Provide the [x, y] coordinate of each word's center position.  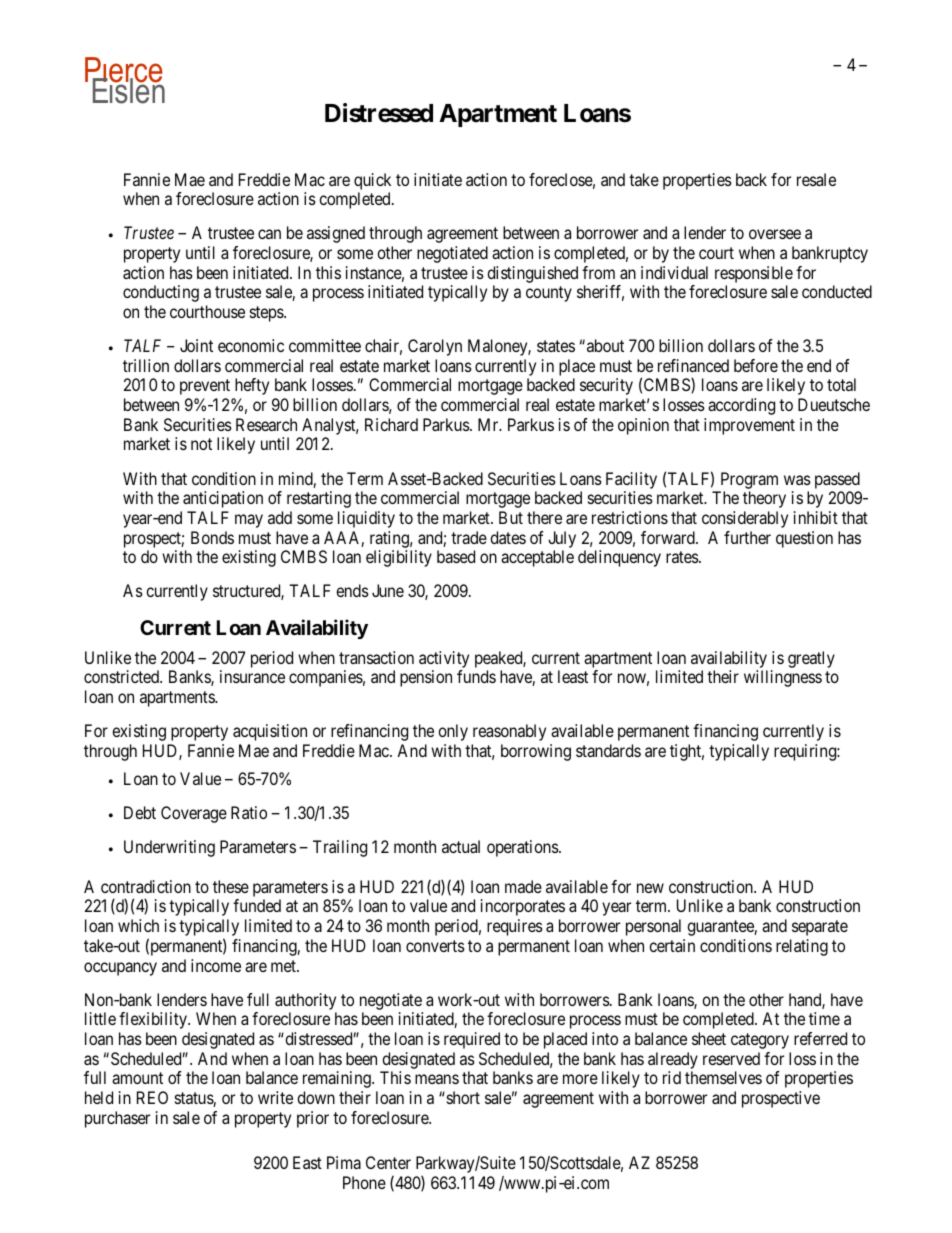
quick [372, 181]
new [650, 888]
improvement [749, 426]
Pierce [124, 71]
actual [461, 846]
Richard [391, 424]
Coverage [194, 814]
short [462, 1097]
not [201, 444]
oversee [775, 234]
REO [152, 1097]
